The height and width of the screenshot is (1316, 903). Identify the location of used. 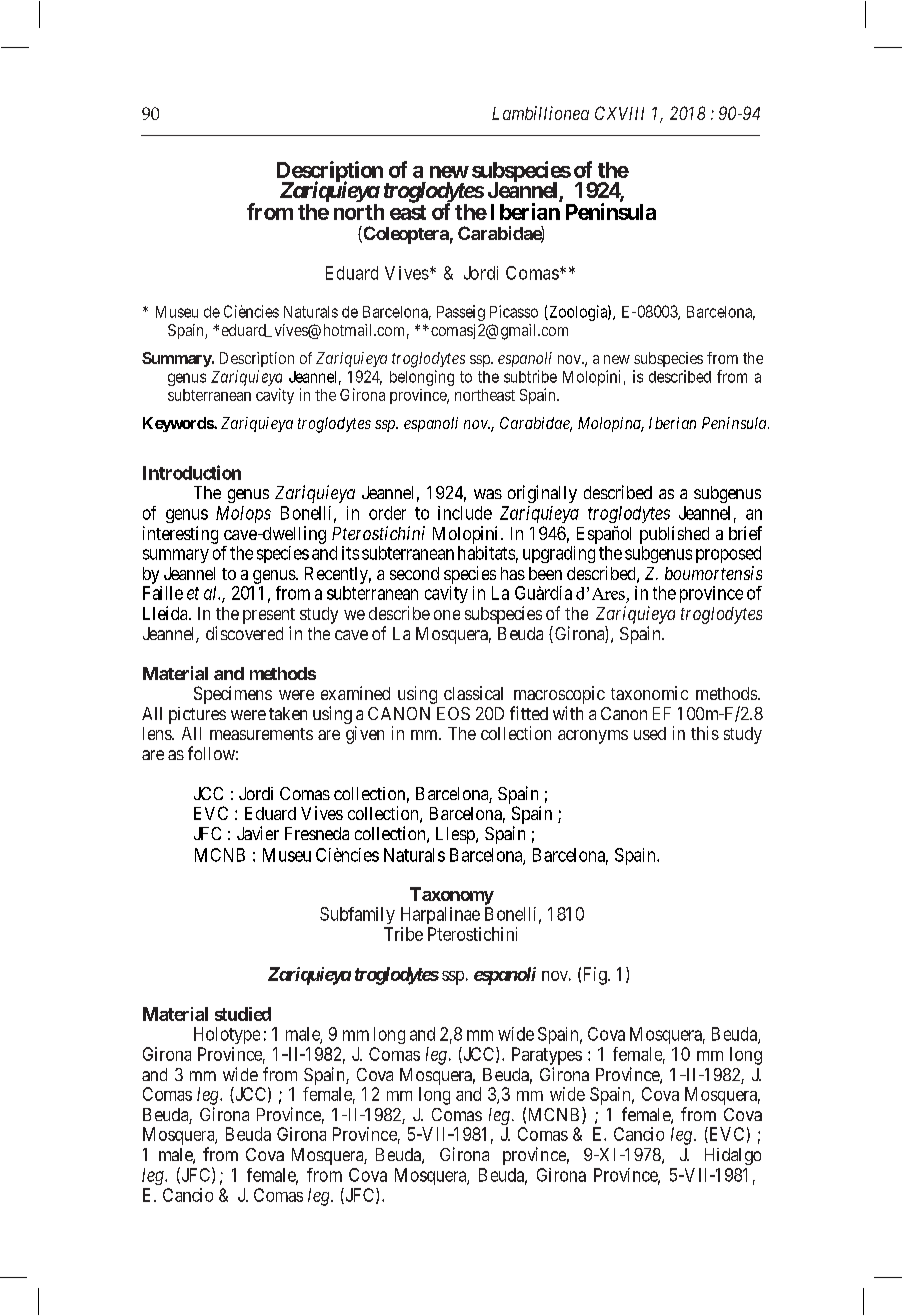
(650, 733).
